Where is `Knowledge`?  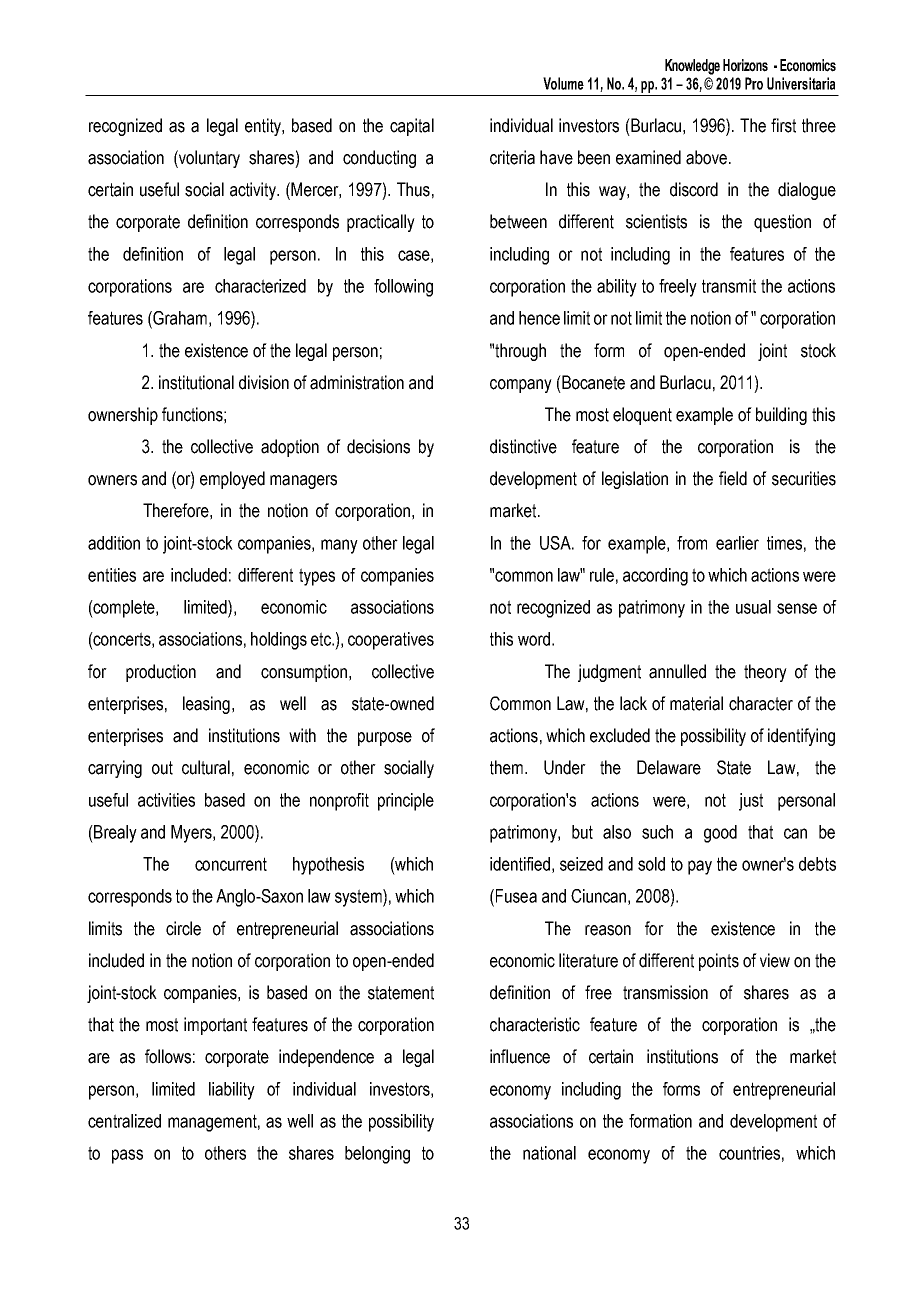
Knowledge is located at coordinates (692, 67).
